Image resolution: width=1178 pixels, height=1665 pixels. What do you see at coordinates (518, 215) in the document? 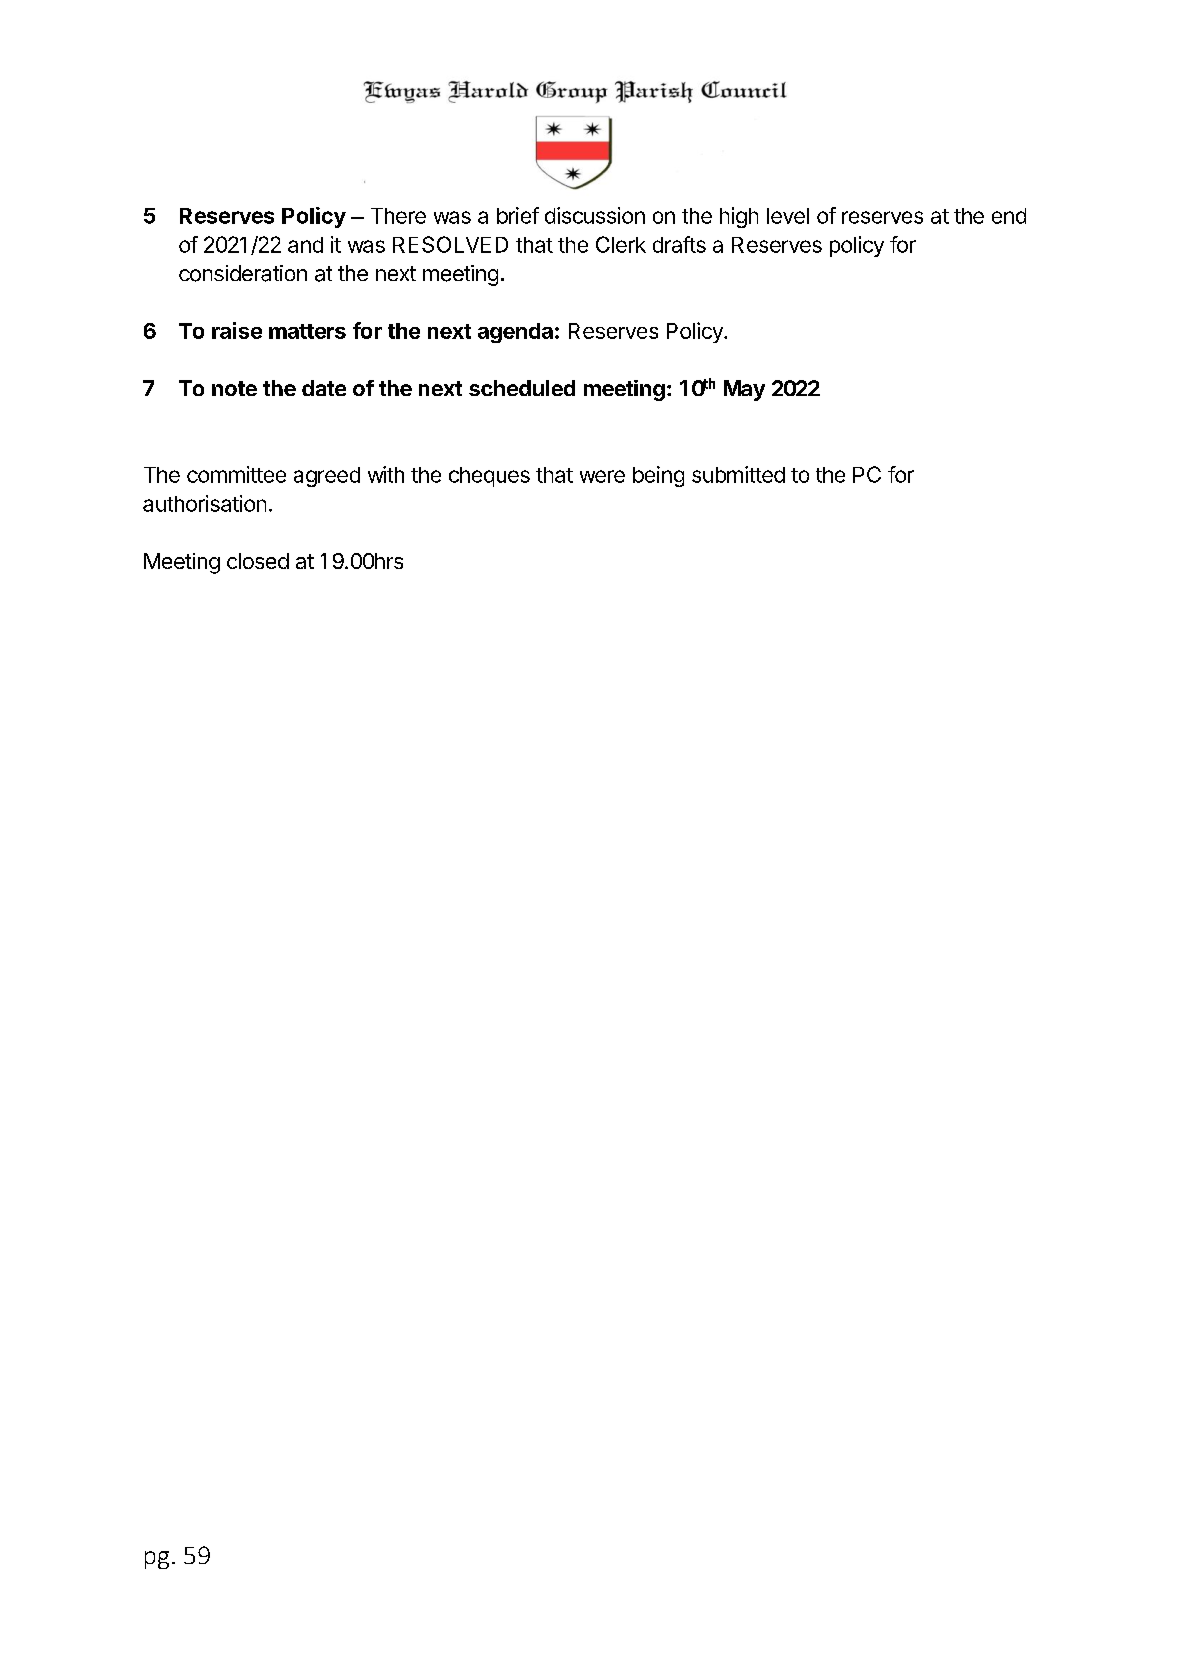
I see `brief` at bounding box center [518, 215].
